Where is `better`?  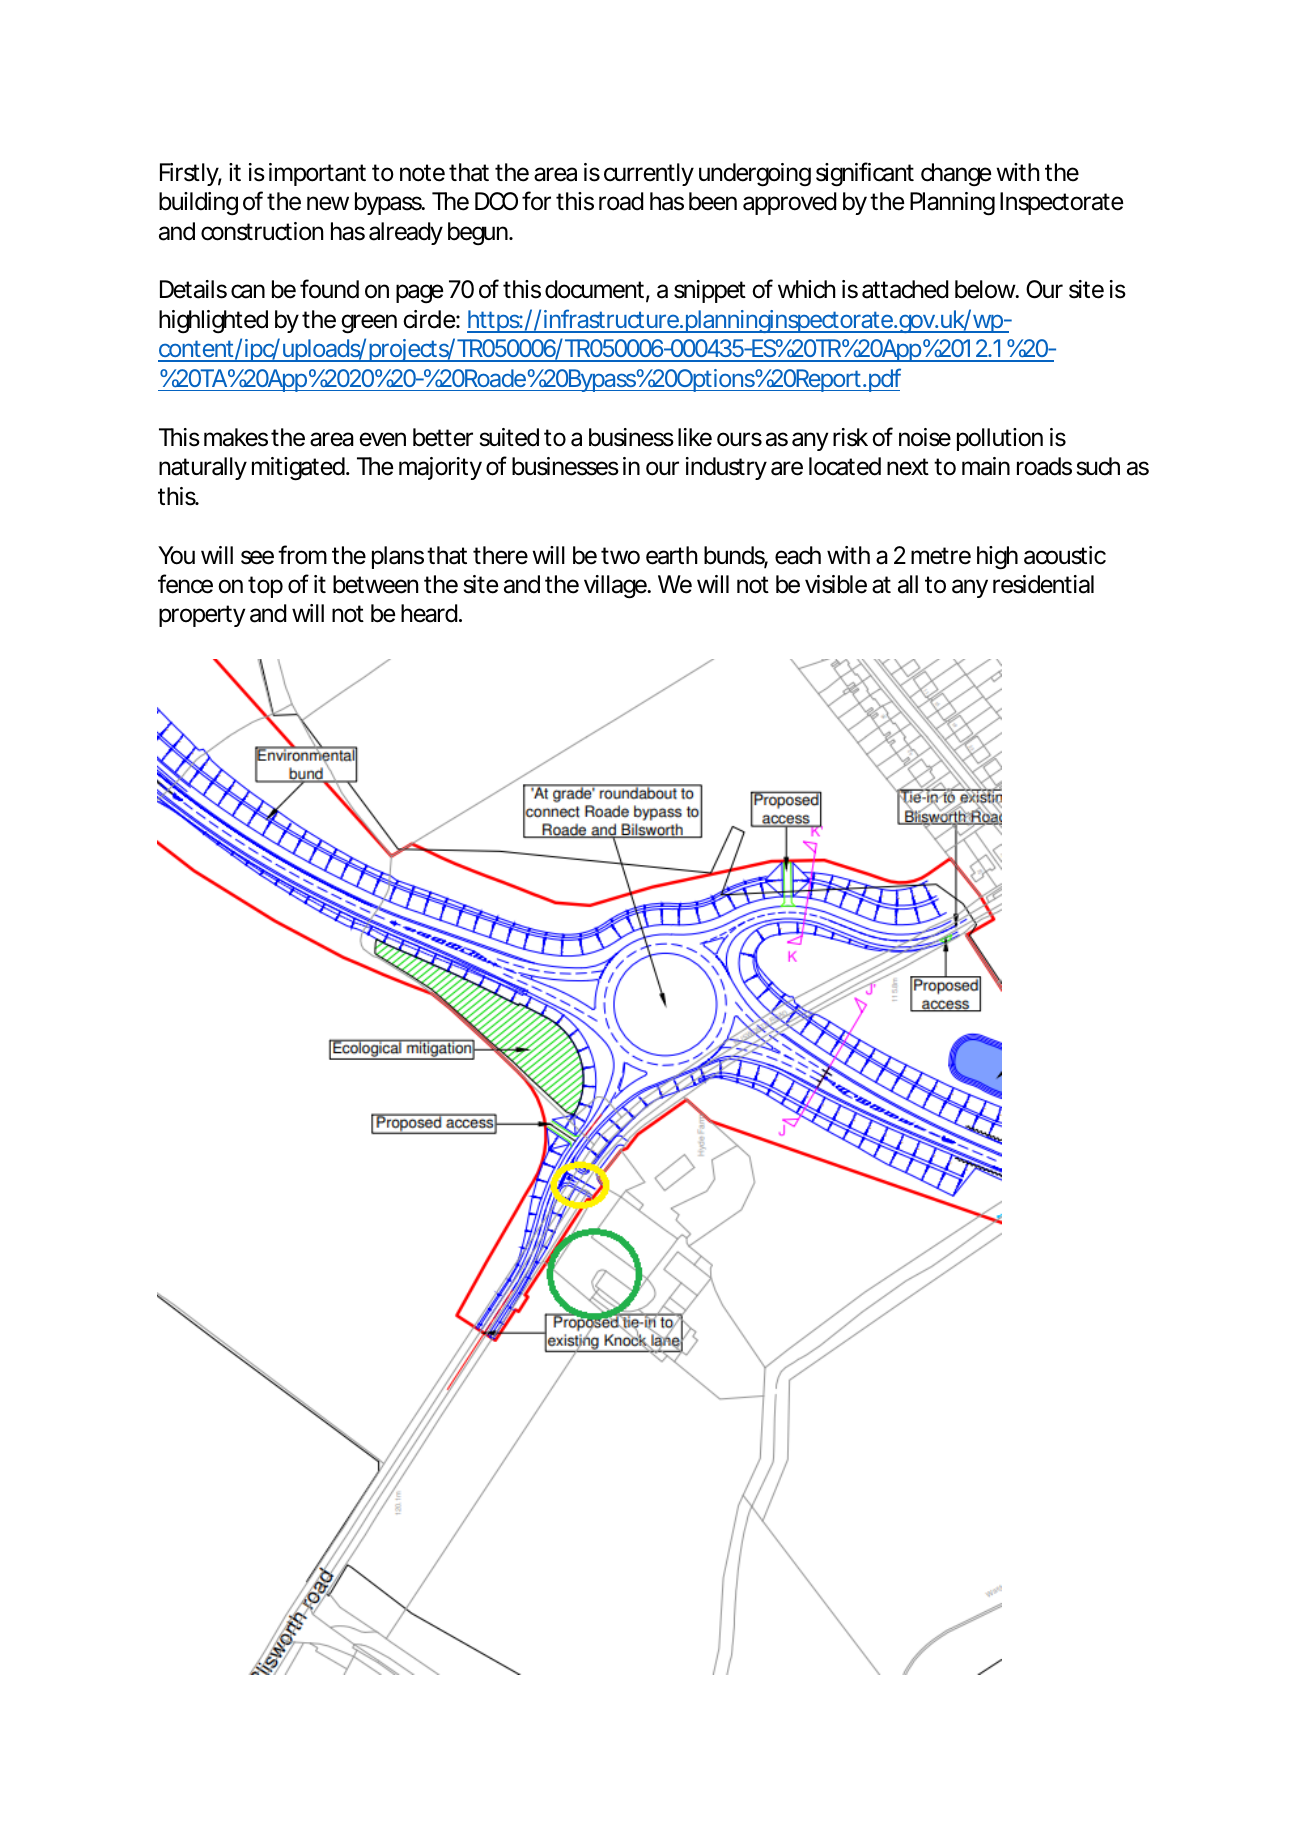
better is located at coordinates (443, 437).
